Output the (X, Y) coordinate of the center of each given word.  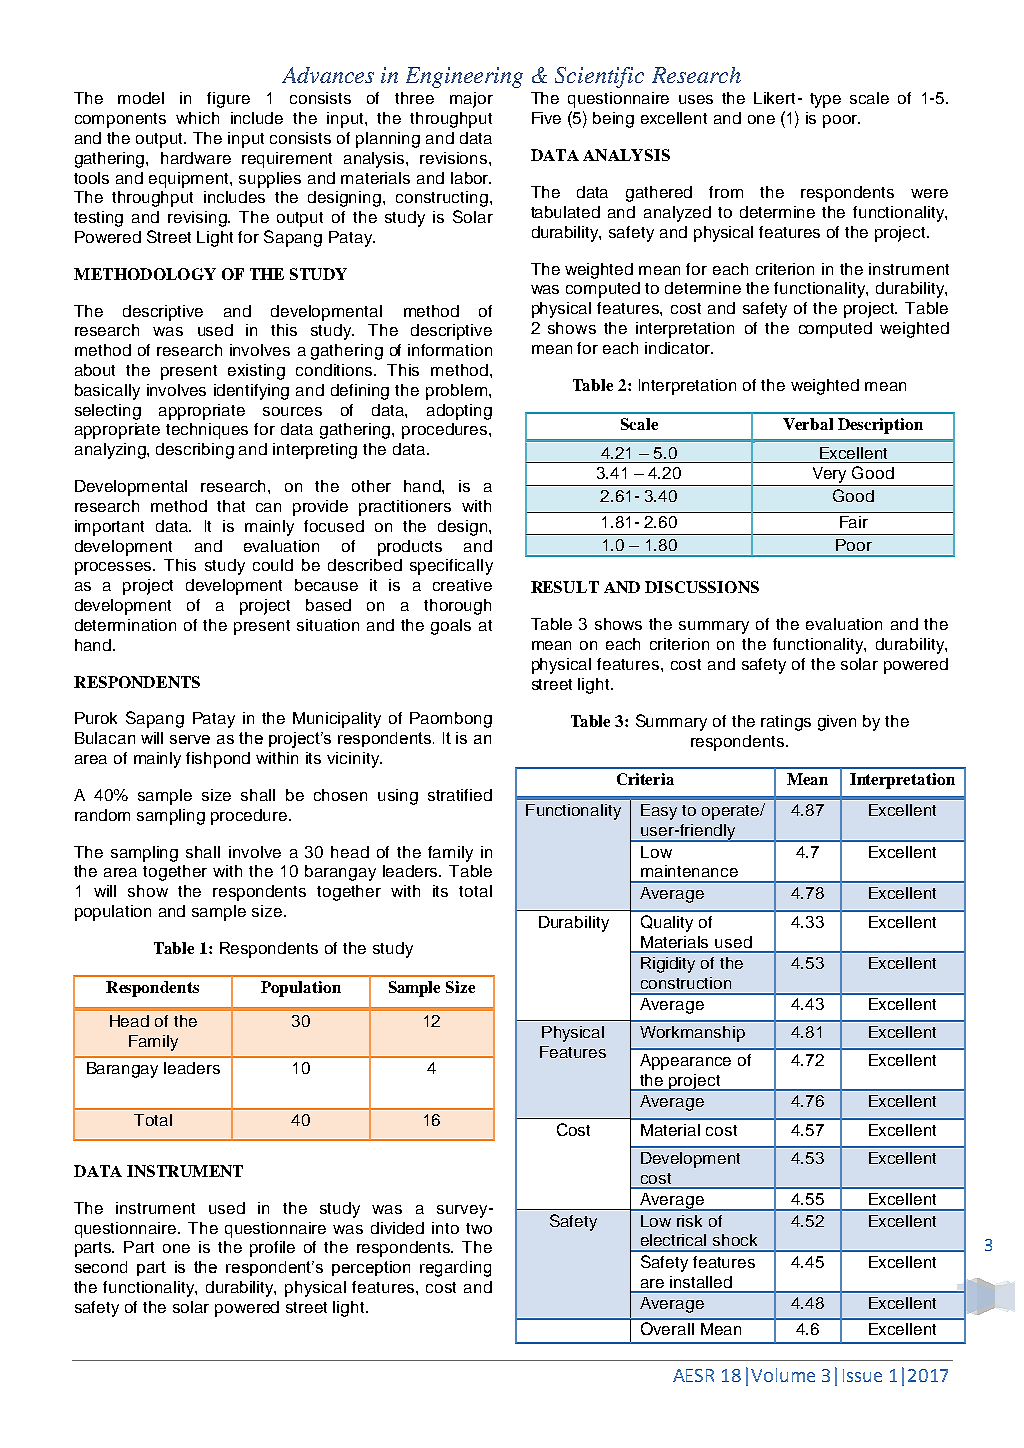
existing (256, 372)
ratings (786, 723)
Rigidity (668, 965)
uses (696, 99)
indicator (678, 348)
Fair (854, 522)
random (102, 815)
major (471, 100)
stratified (460, 795)
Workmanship (692, 1034)
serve (190, 739)
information (450, 350)
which (197, 118)
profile (272, 1249)
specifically (451, 567)
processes (114, 568)
